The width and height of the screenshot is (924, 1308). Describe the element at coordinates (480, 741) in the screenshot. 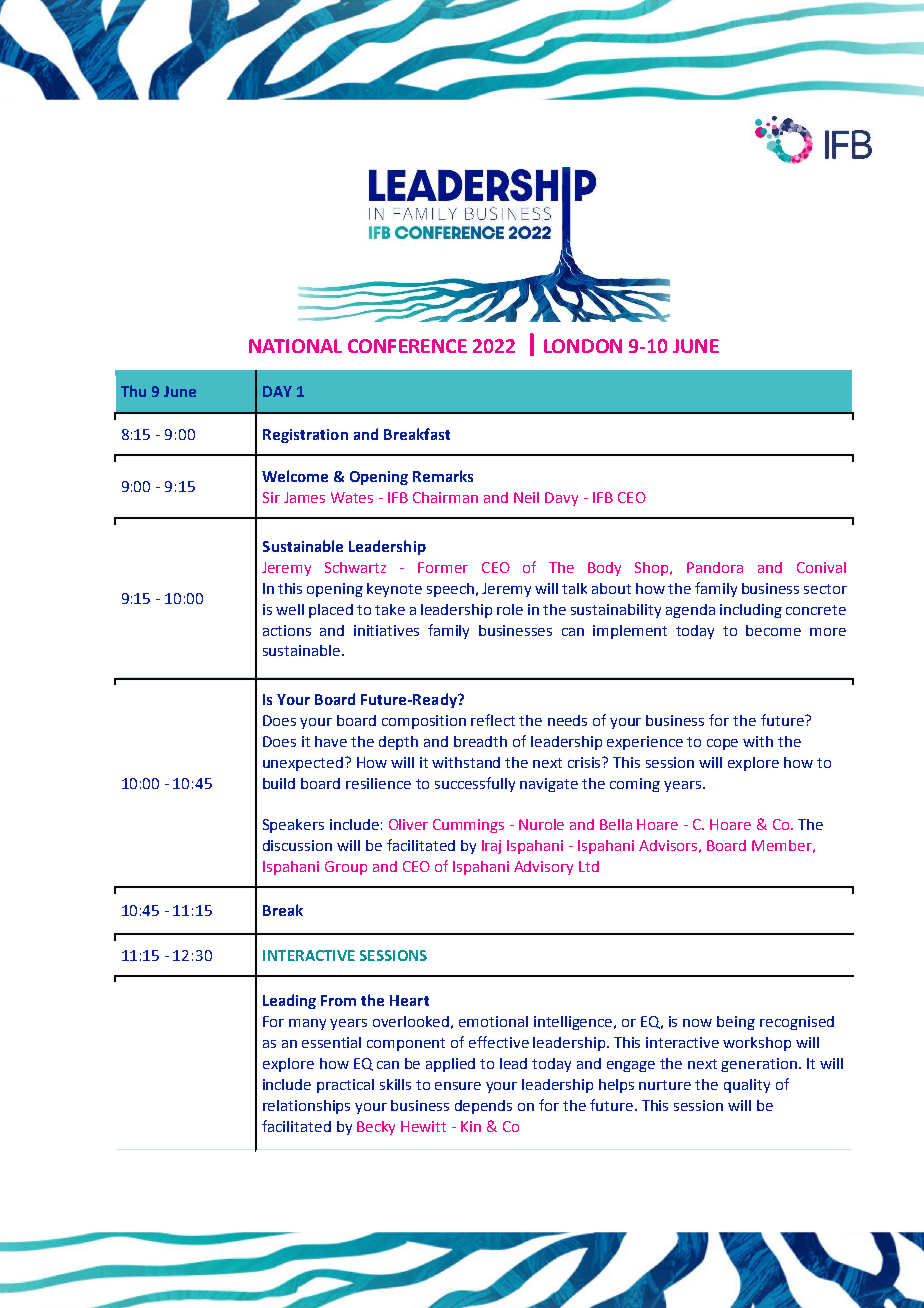

I see `breadth` at that location.
